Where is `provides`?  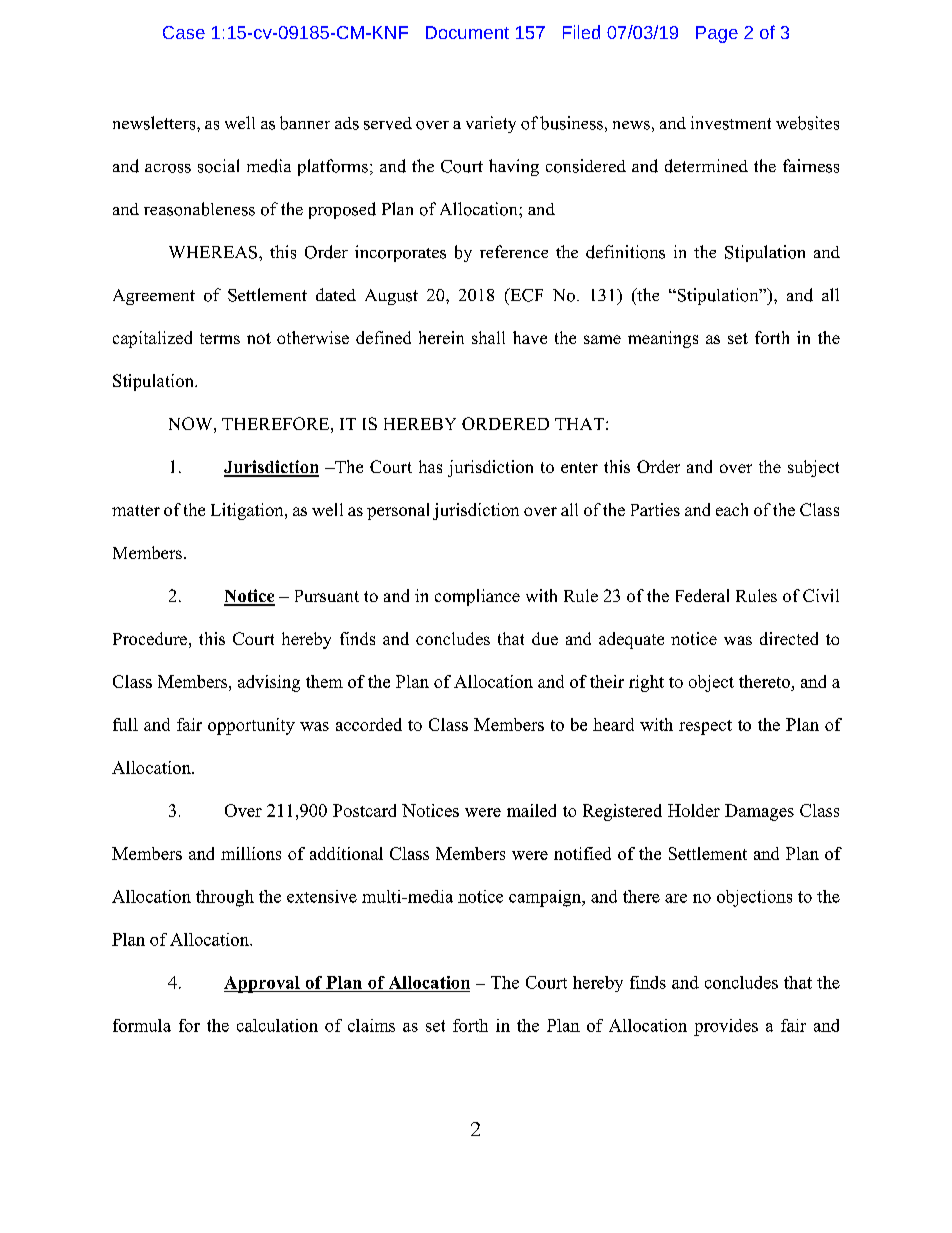
provides is located at coordinates (726, 1027).
